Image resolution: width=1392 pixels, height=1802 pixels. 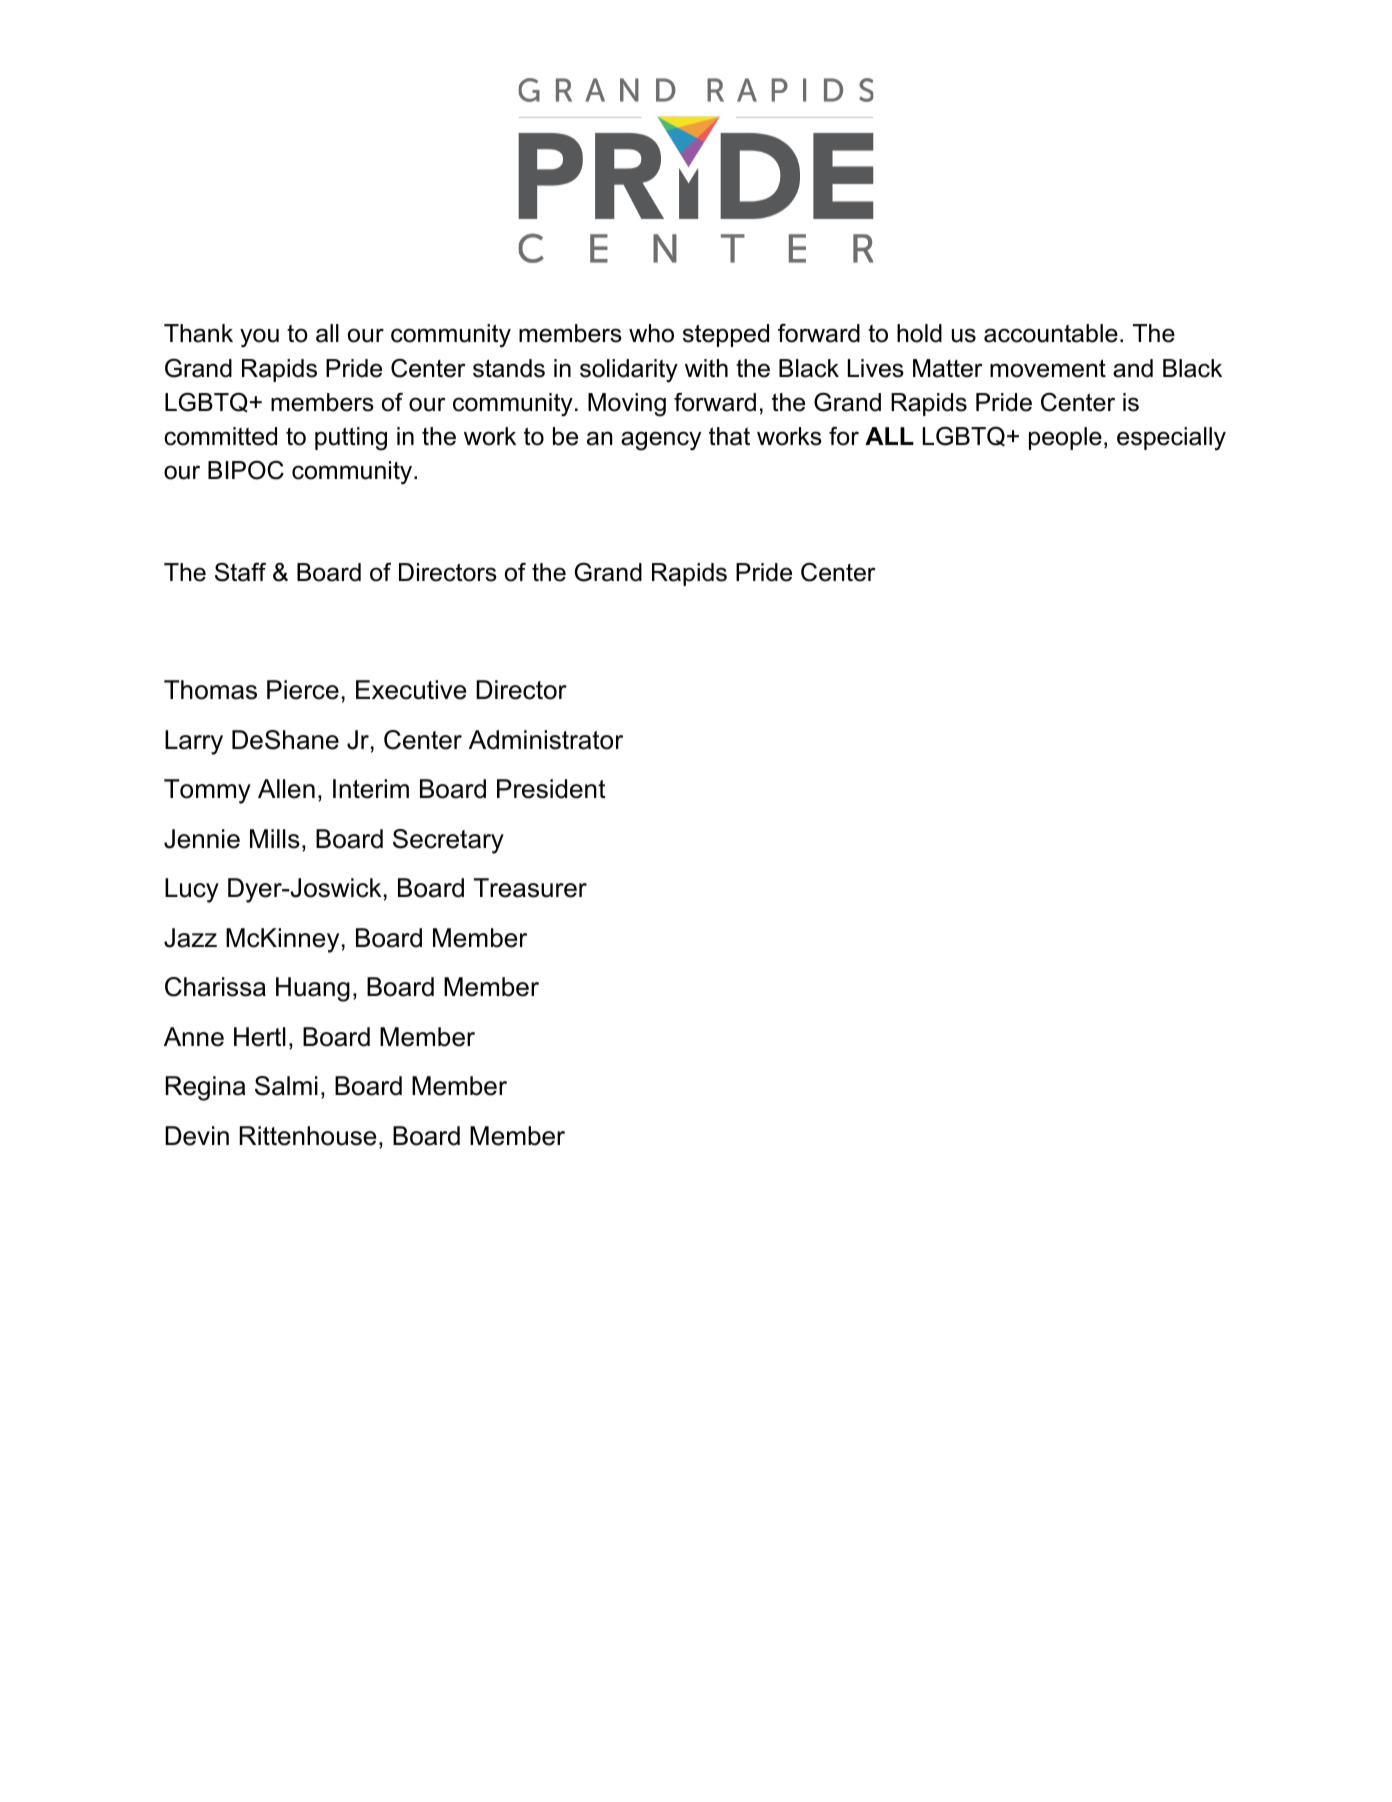 What do you see at coordinates (308, 1136) in the screenshot?
I see `Rittenhouse` at bounding box center [308, 1136].
